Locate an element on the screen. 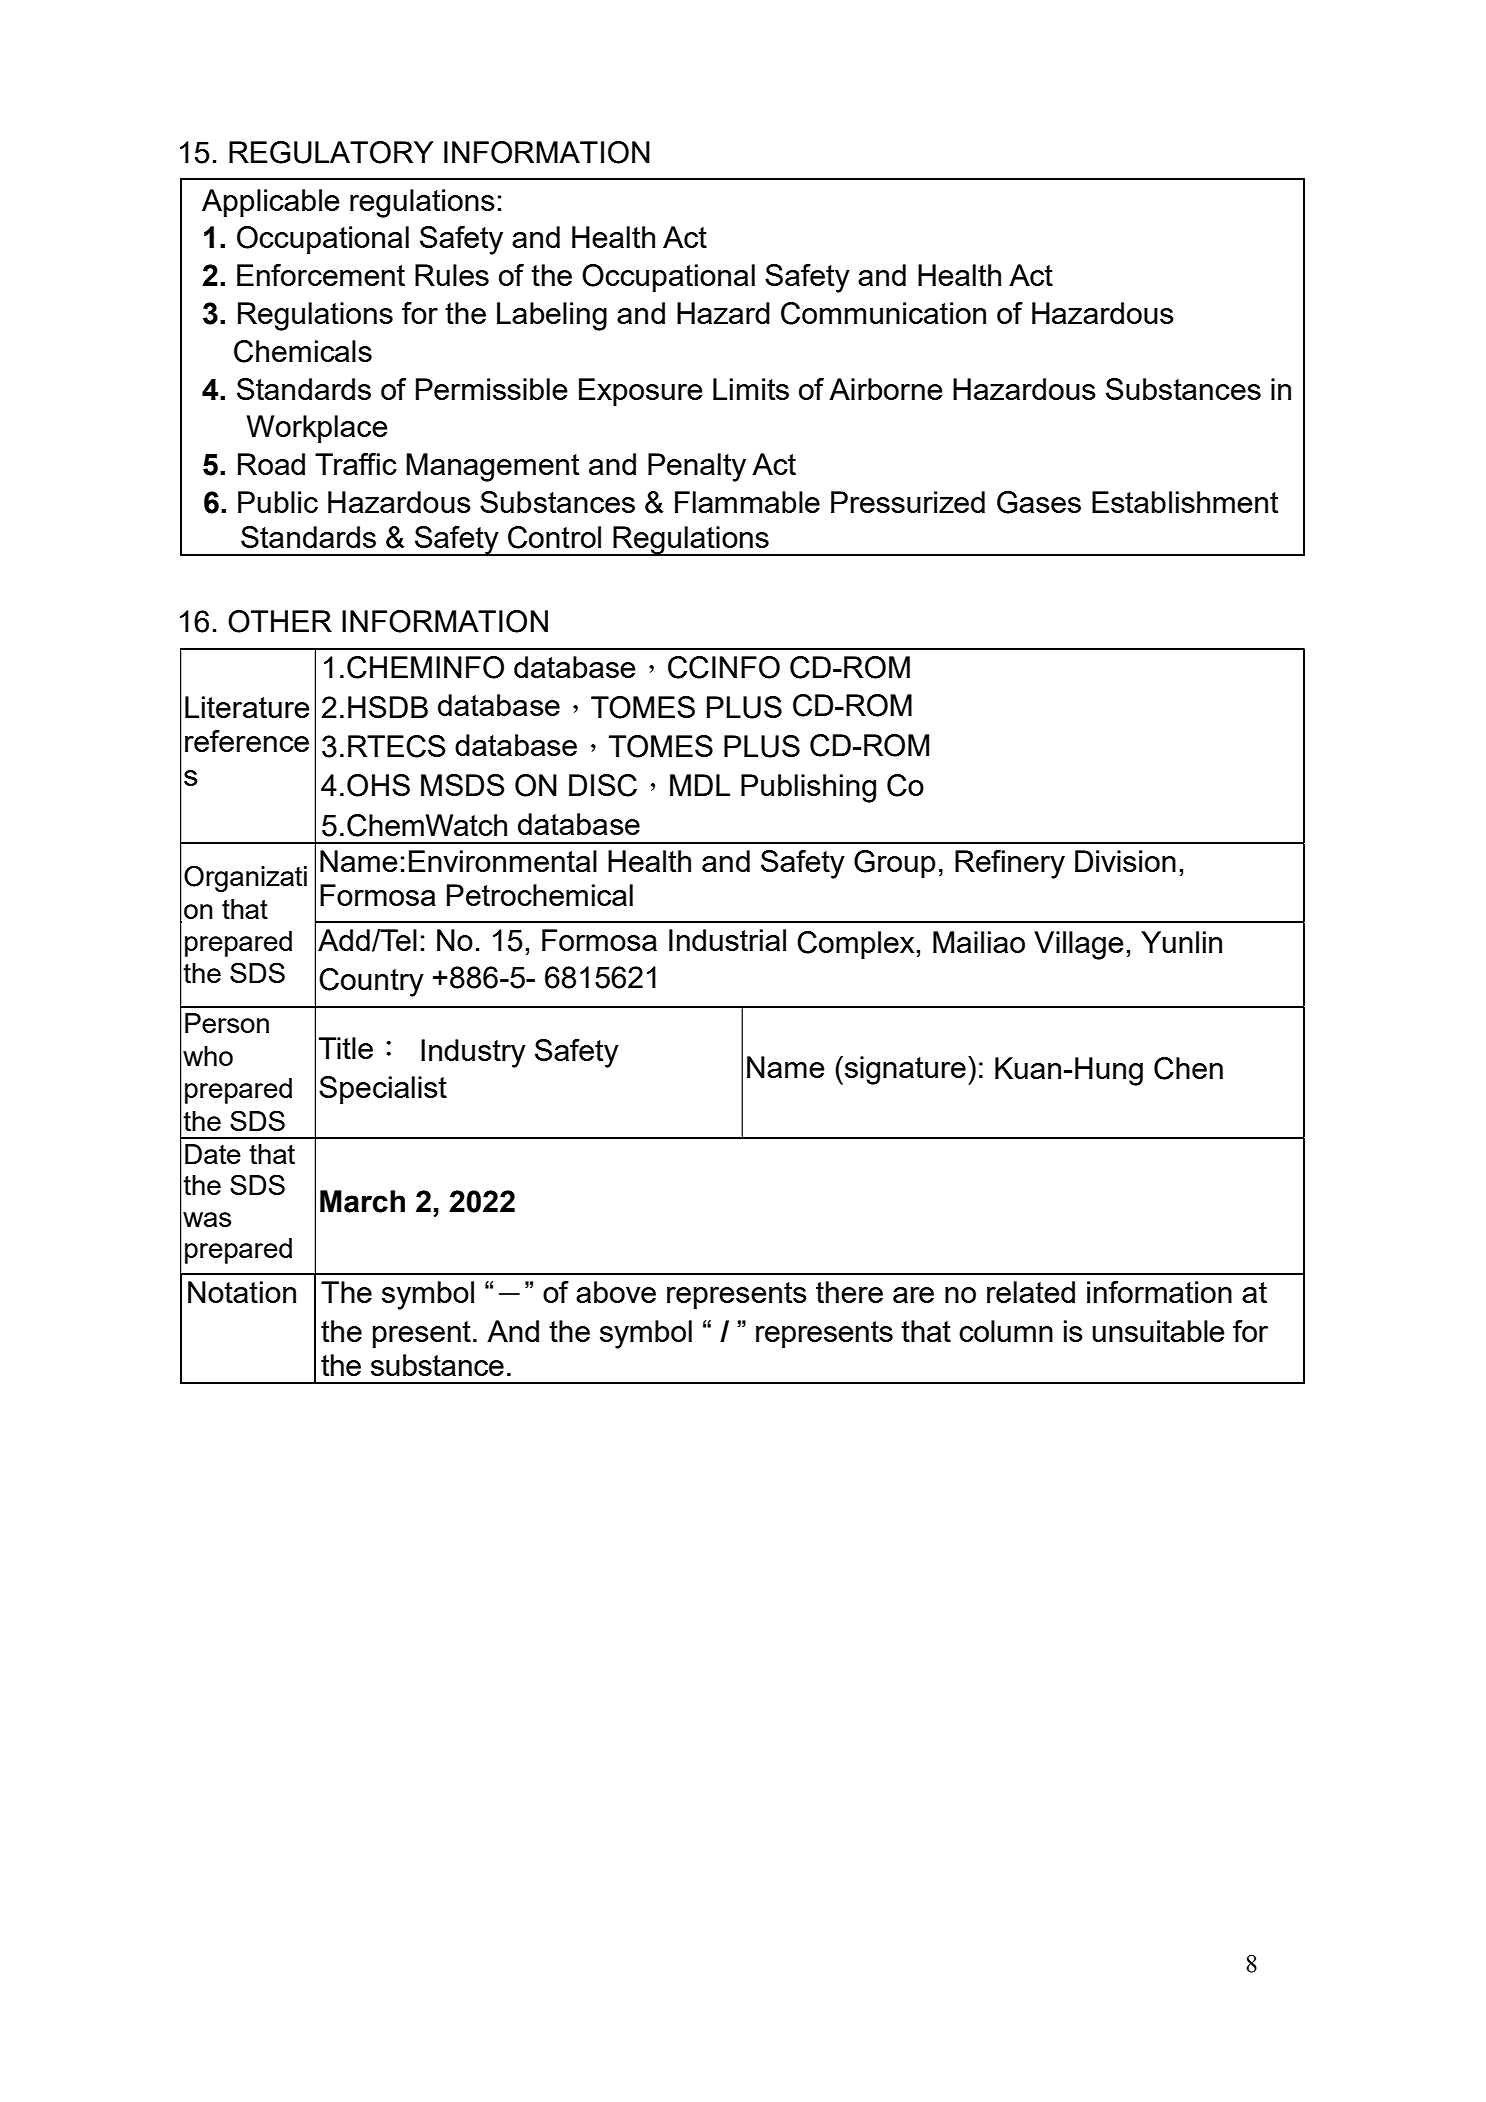  Labeling is located at coordinates (552, 316).
